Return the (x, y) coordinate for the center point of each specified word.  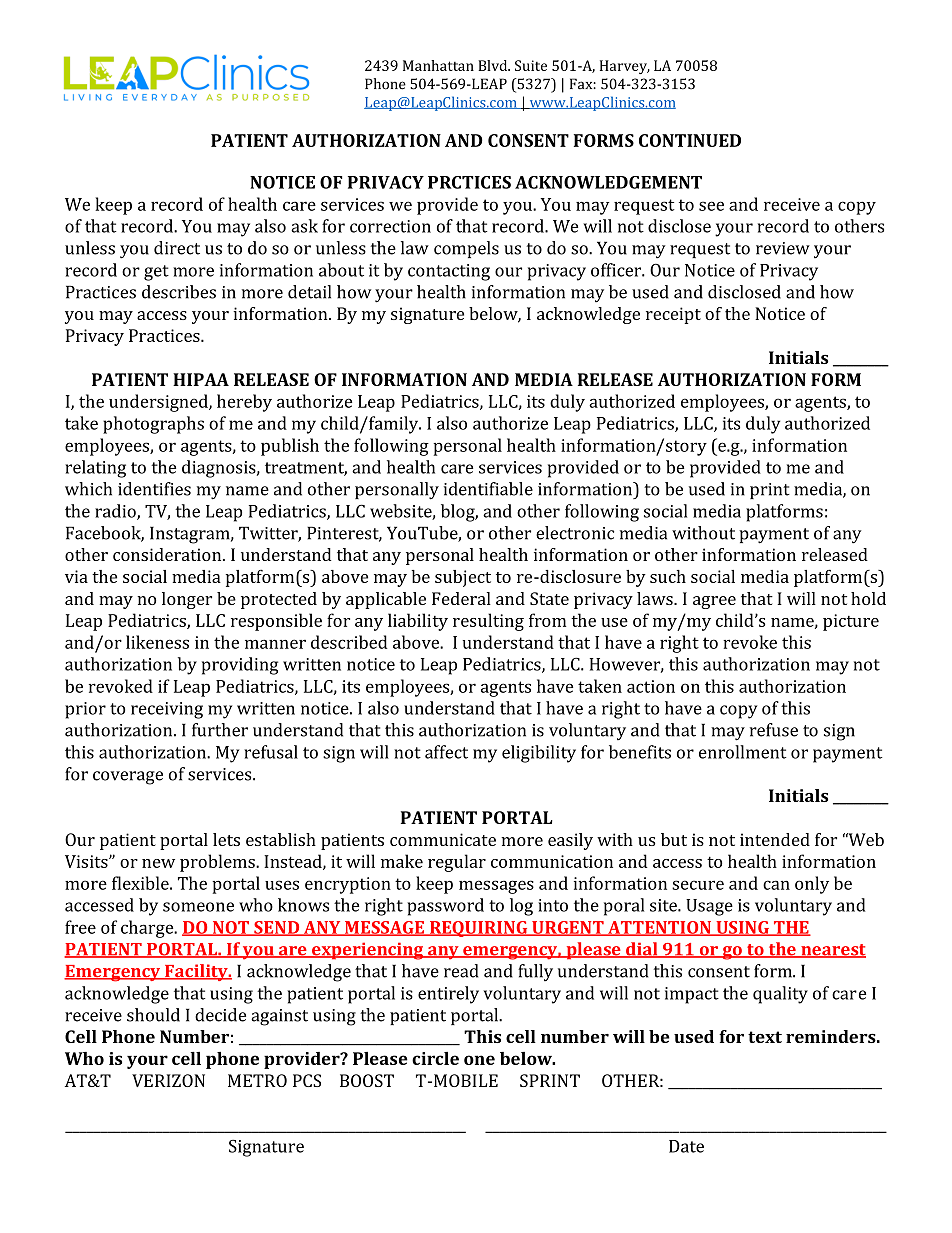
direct (177, 248)
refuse (774, 730)
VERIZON (168, 1080)
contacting (449, 272)
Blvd (494, 65)
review (783, 248)
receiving (167, 710)
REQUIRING (479, 929)
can (776, 885)
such (668, 576)
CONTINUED (690, 140)
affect (446, 752)
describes (179, 292)
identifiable (488, 489)
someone (198, 907)
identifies (154, 489)
